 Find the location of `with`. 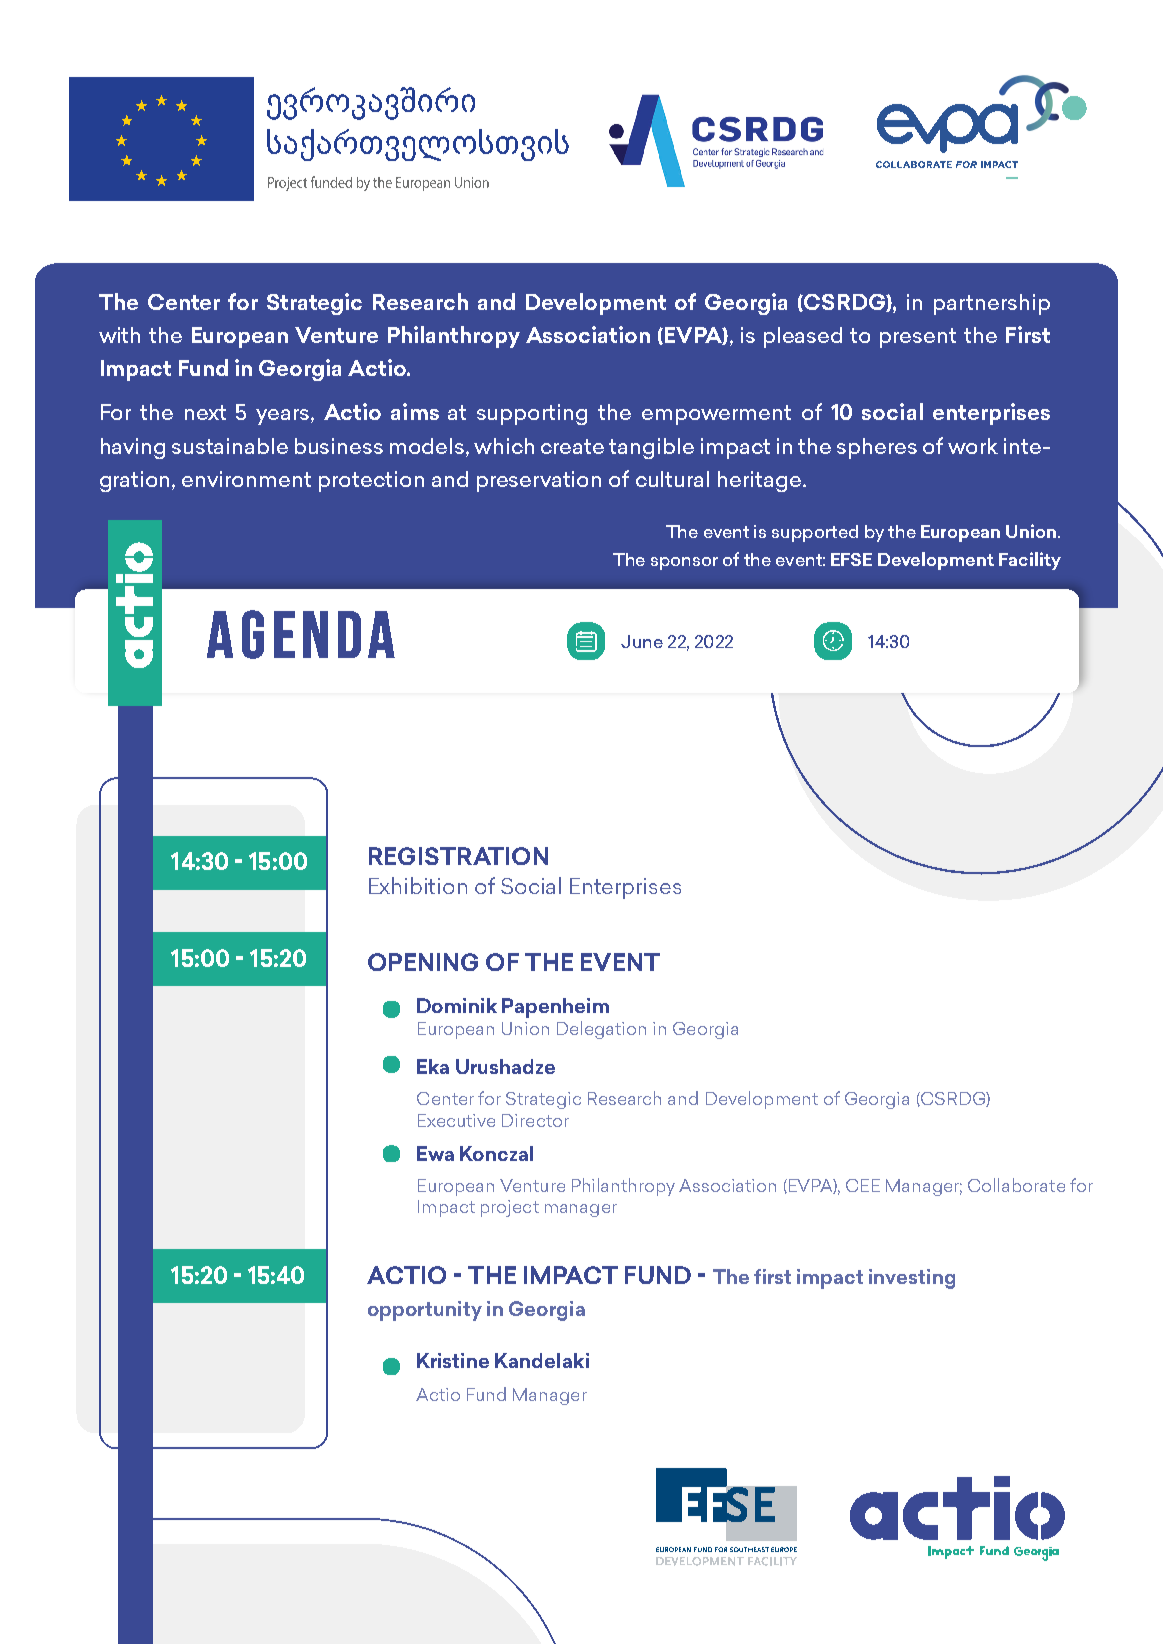

with is located at coordinates (119, 335).
